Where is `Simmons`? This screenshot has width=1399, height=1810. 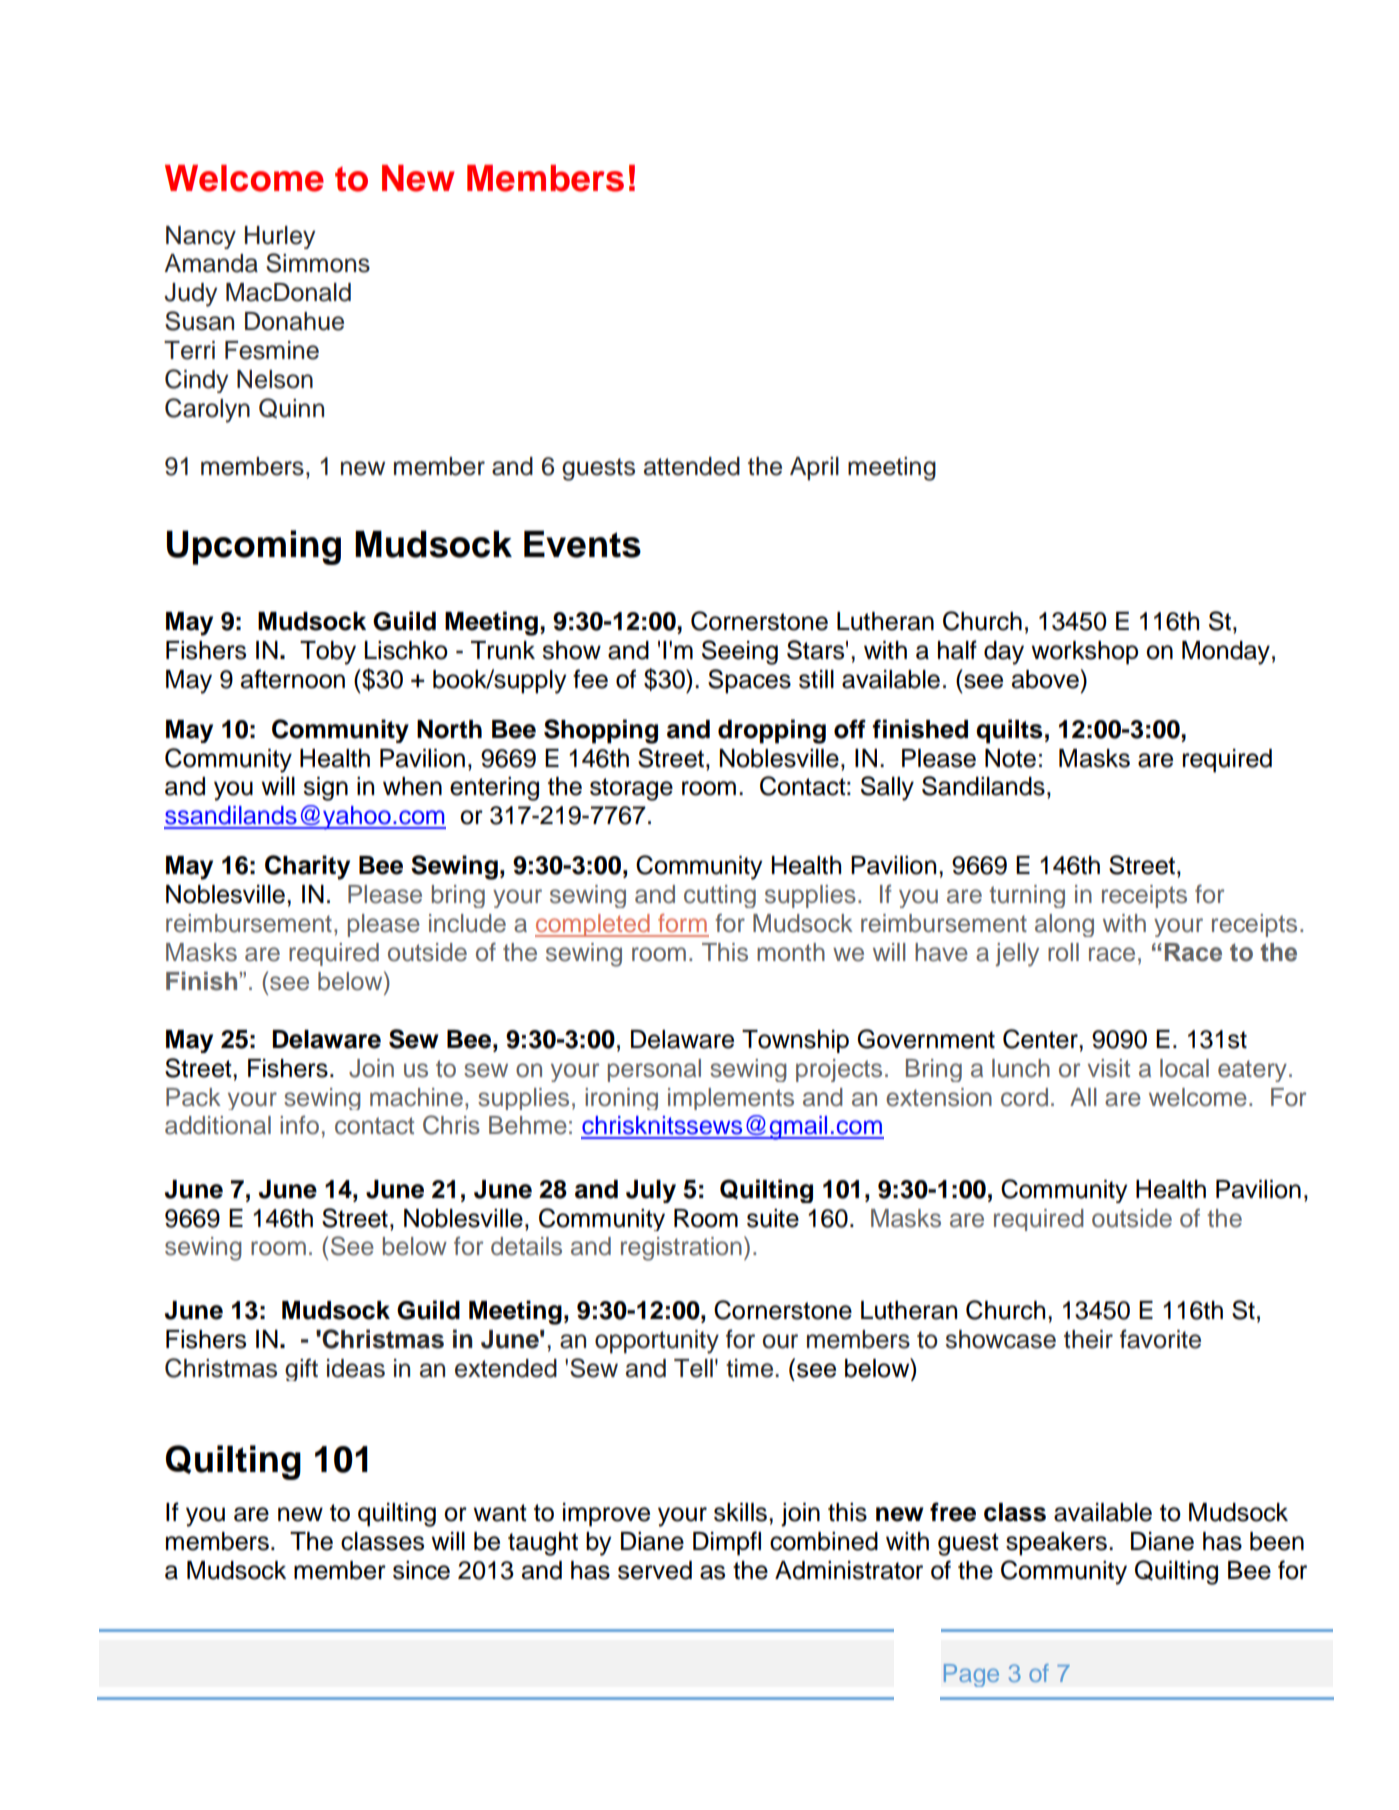 Simmons is located at coordinates (318, 263).
